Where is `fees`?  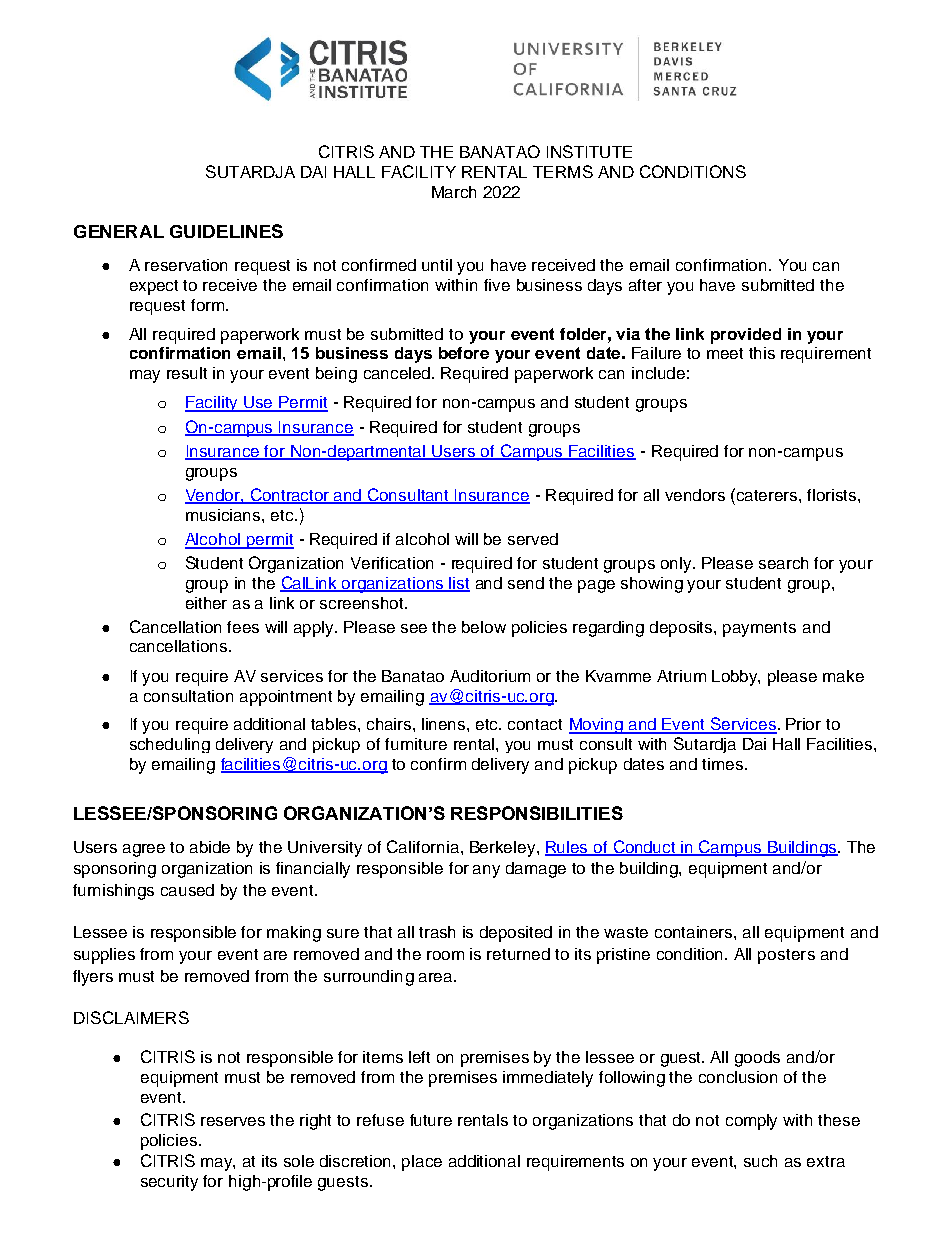
fees is located at coordinates (243, 627).
